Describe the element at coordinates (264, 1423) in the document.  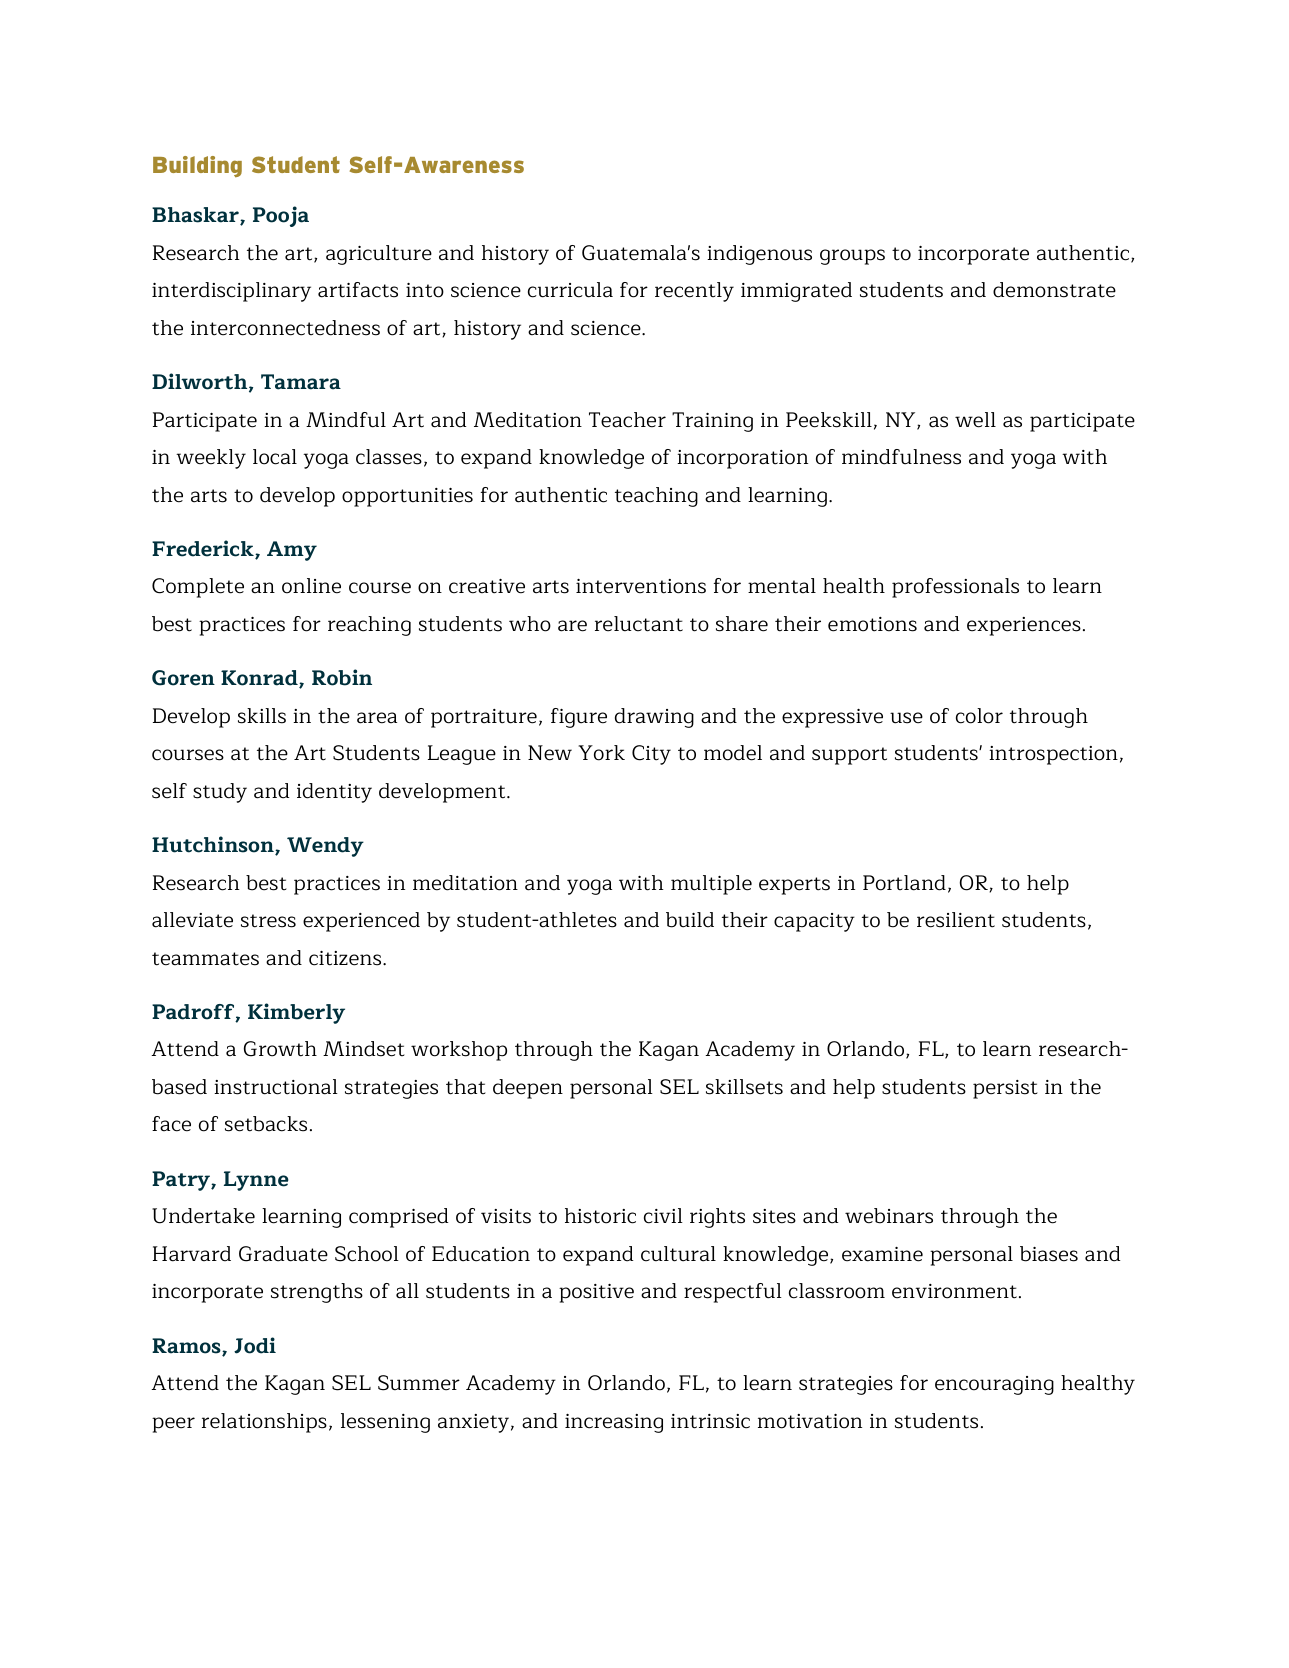
I see `relationships` at that location.
